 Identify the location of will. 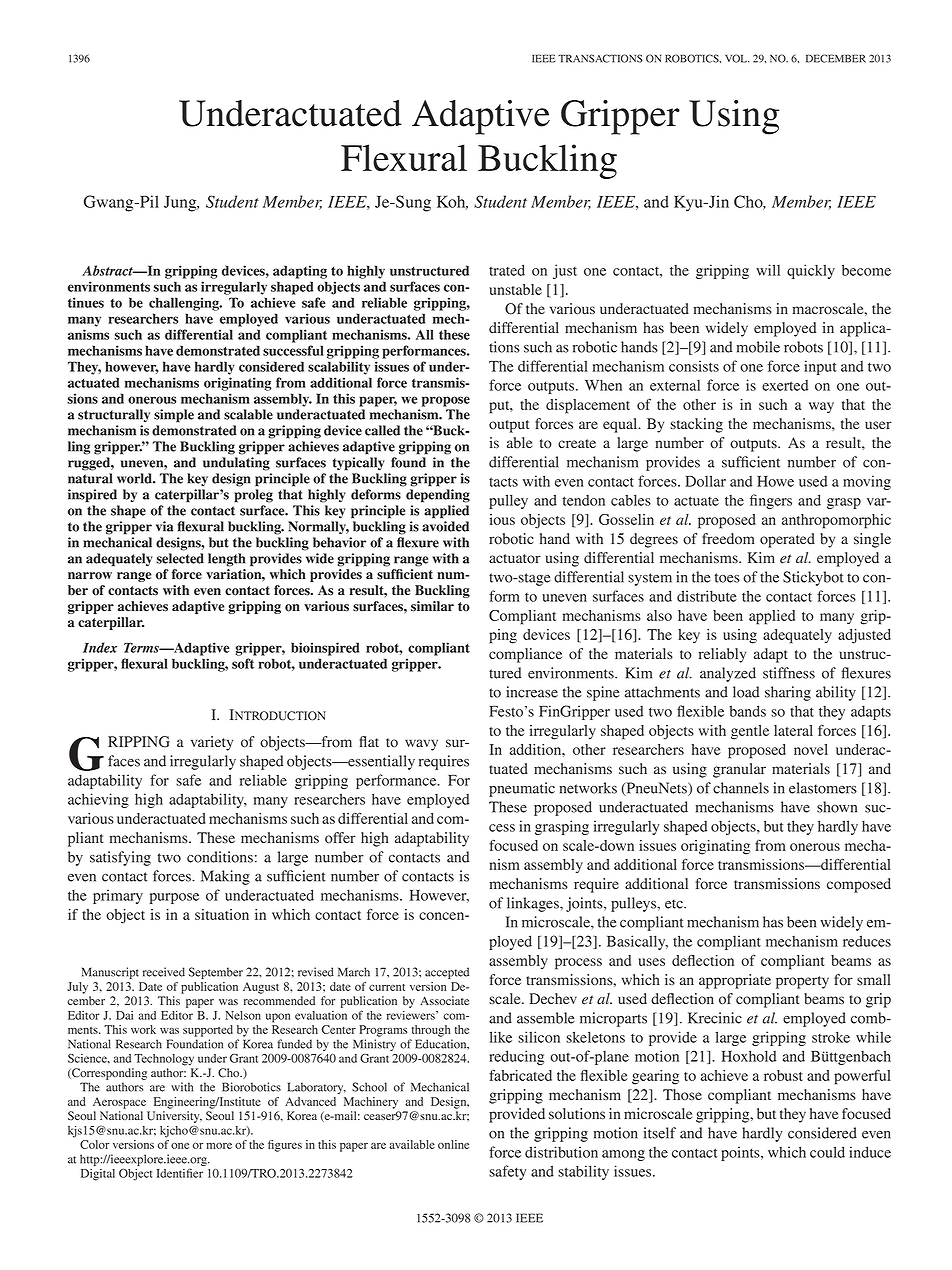
(768, 270).
